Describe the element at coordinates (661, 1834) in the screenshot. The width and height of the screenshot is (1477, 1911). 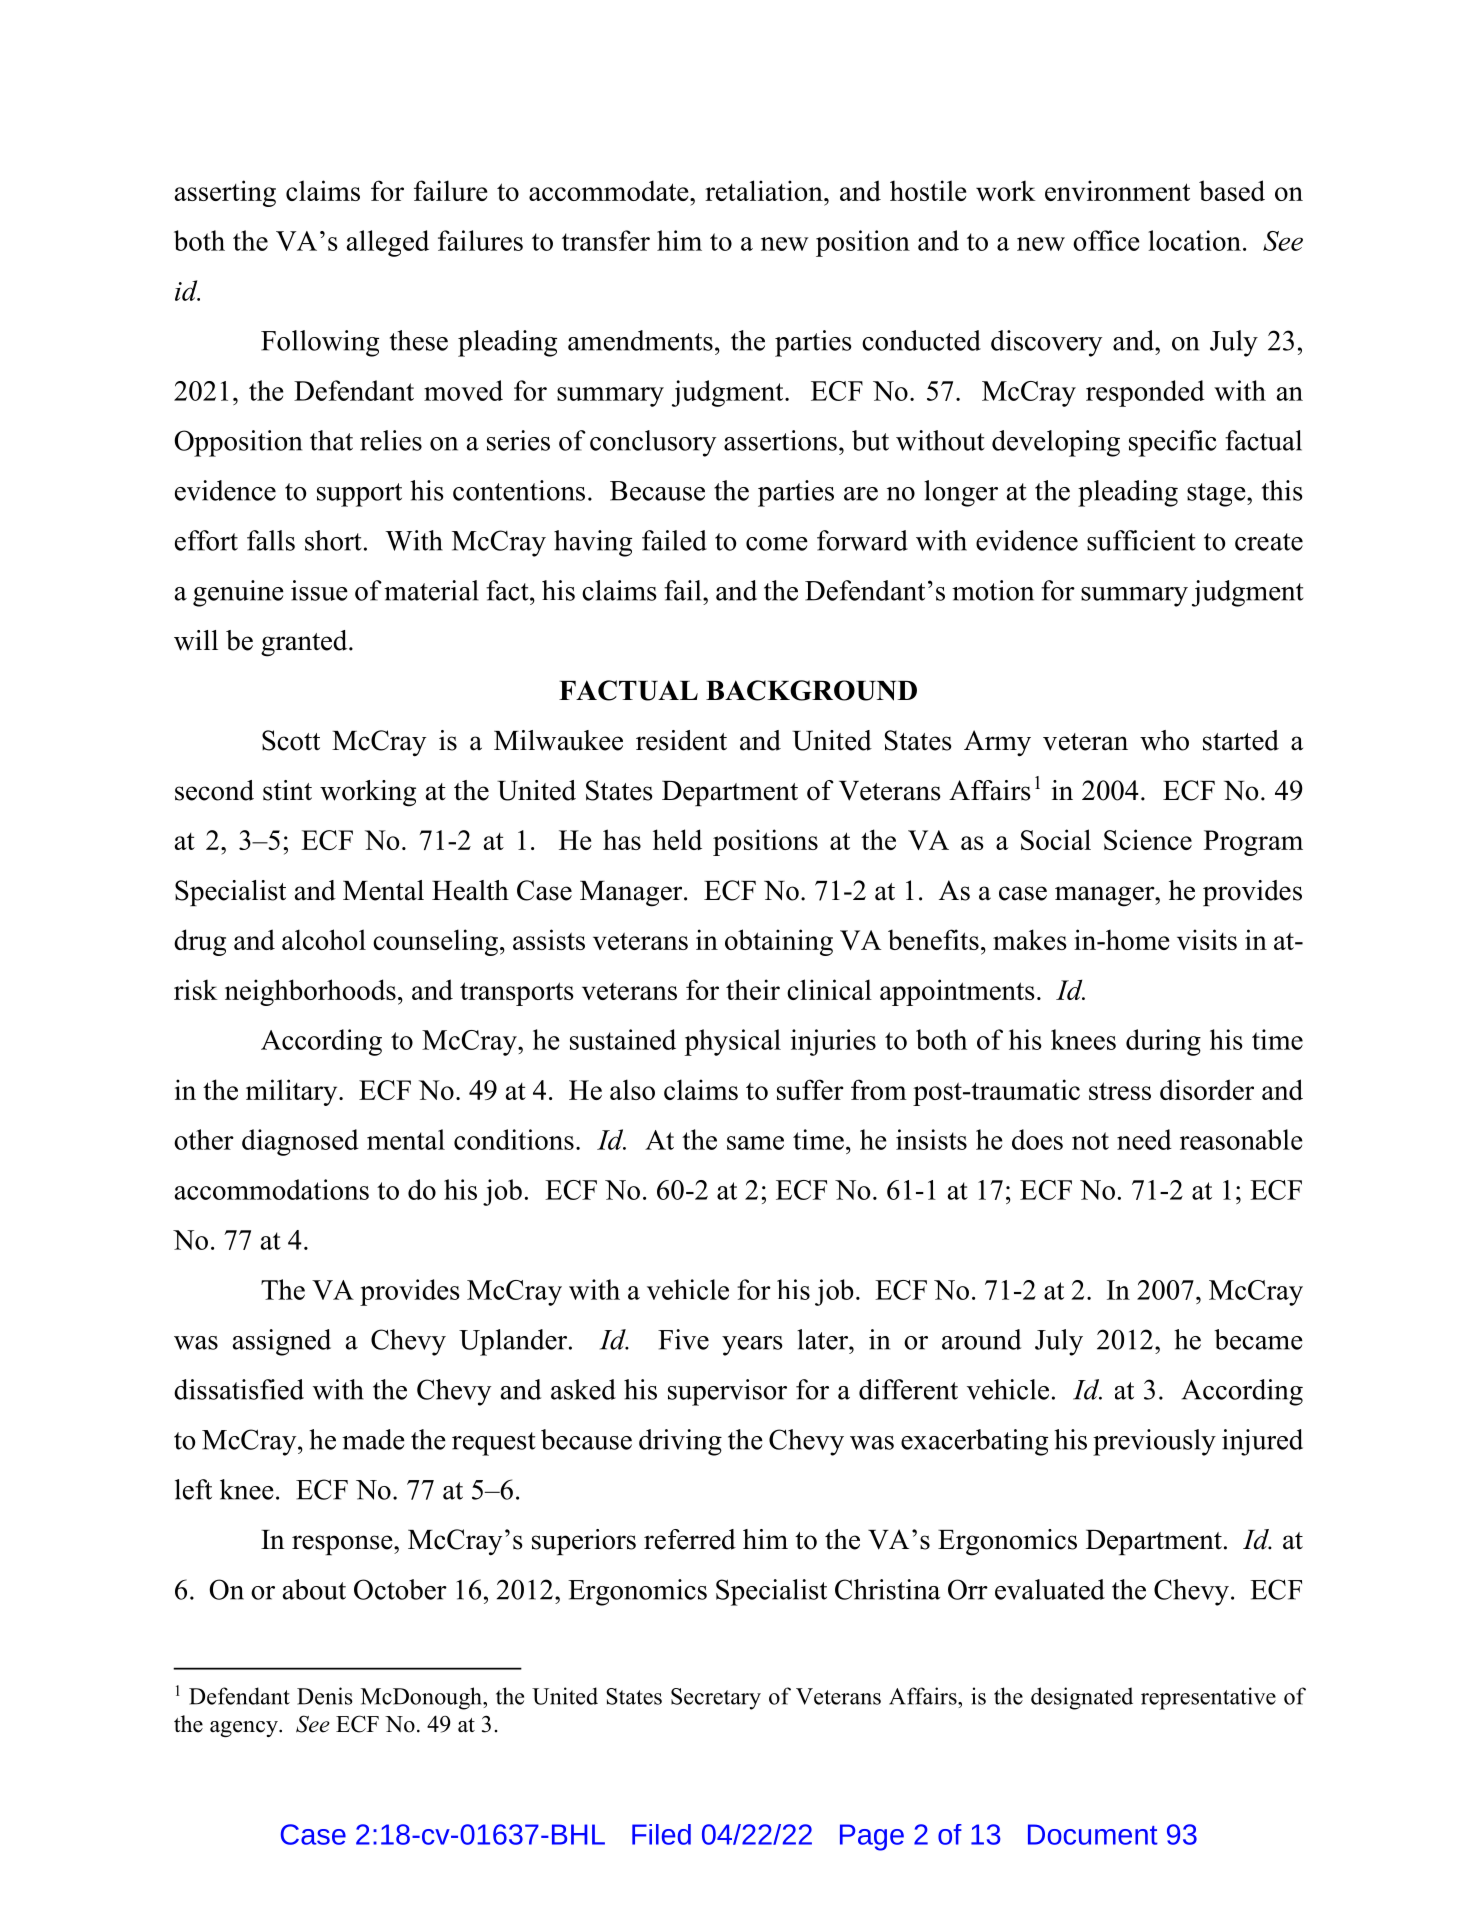
I see `Filed` at that location.
